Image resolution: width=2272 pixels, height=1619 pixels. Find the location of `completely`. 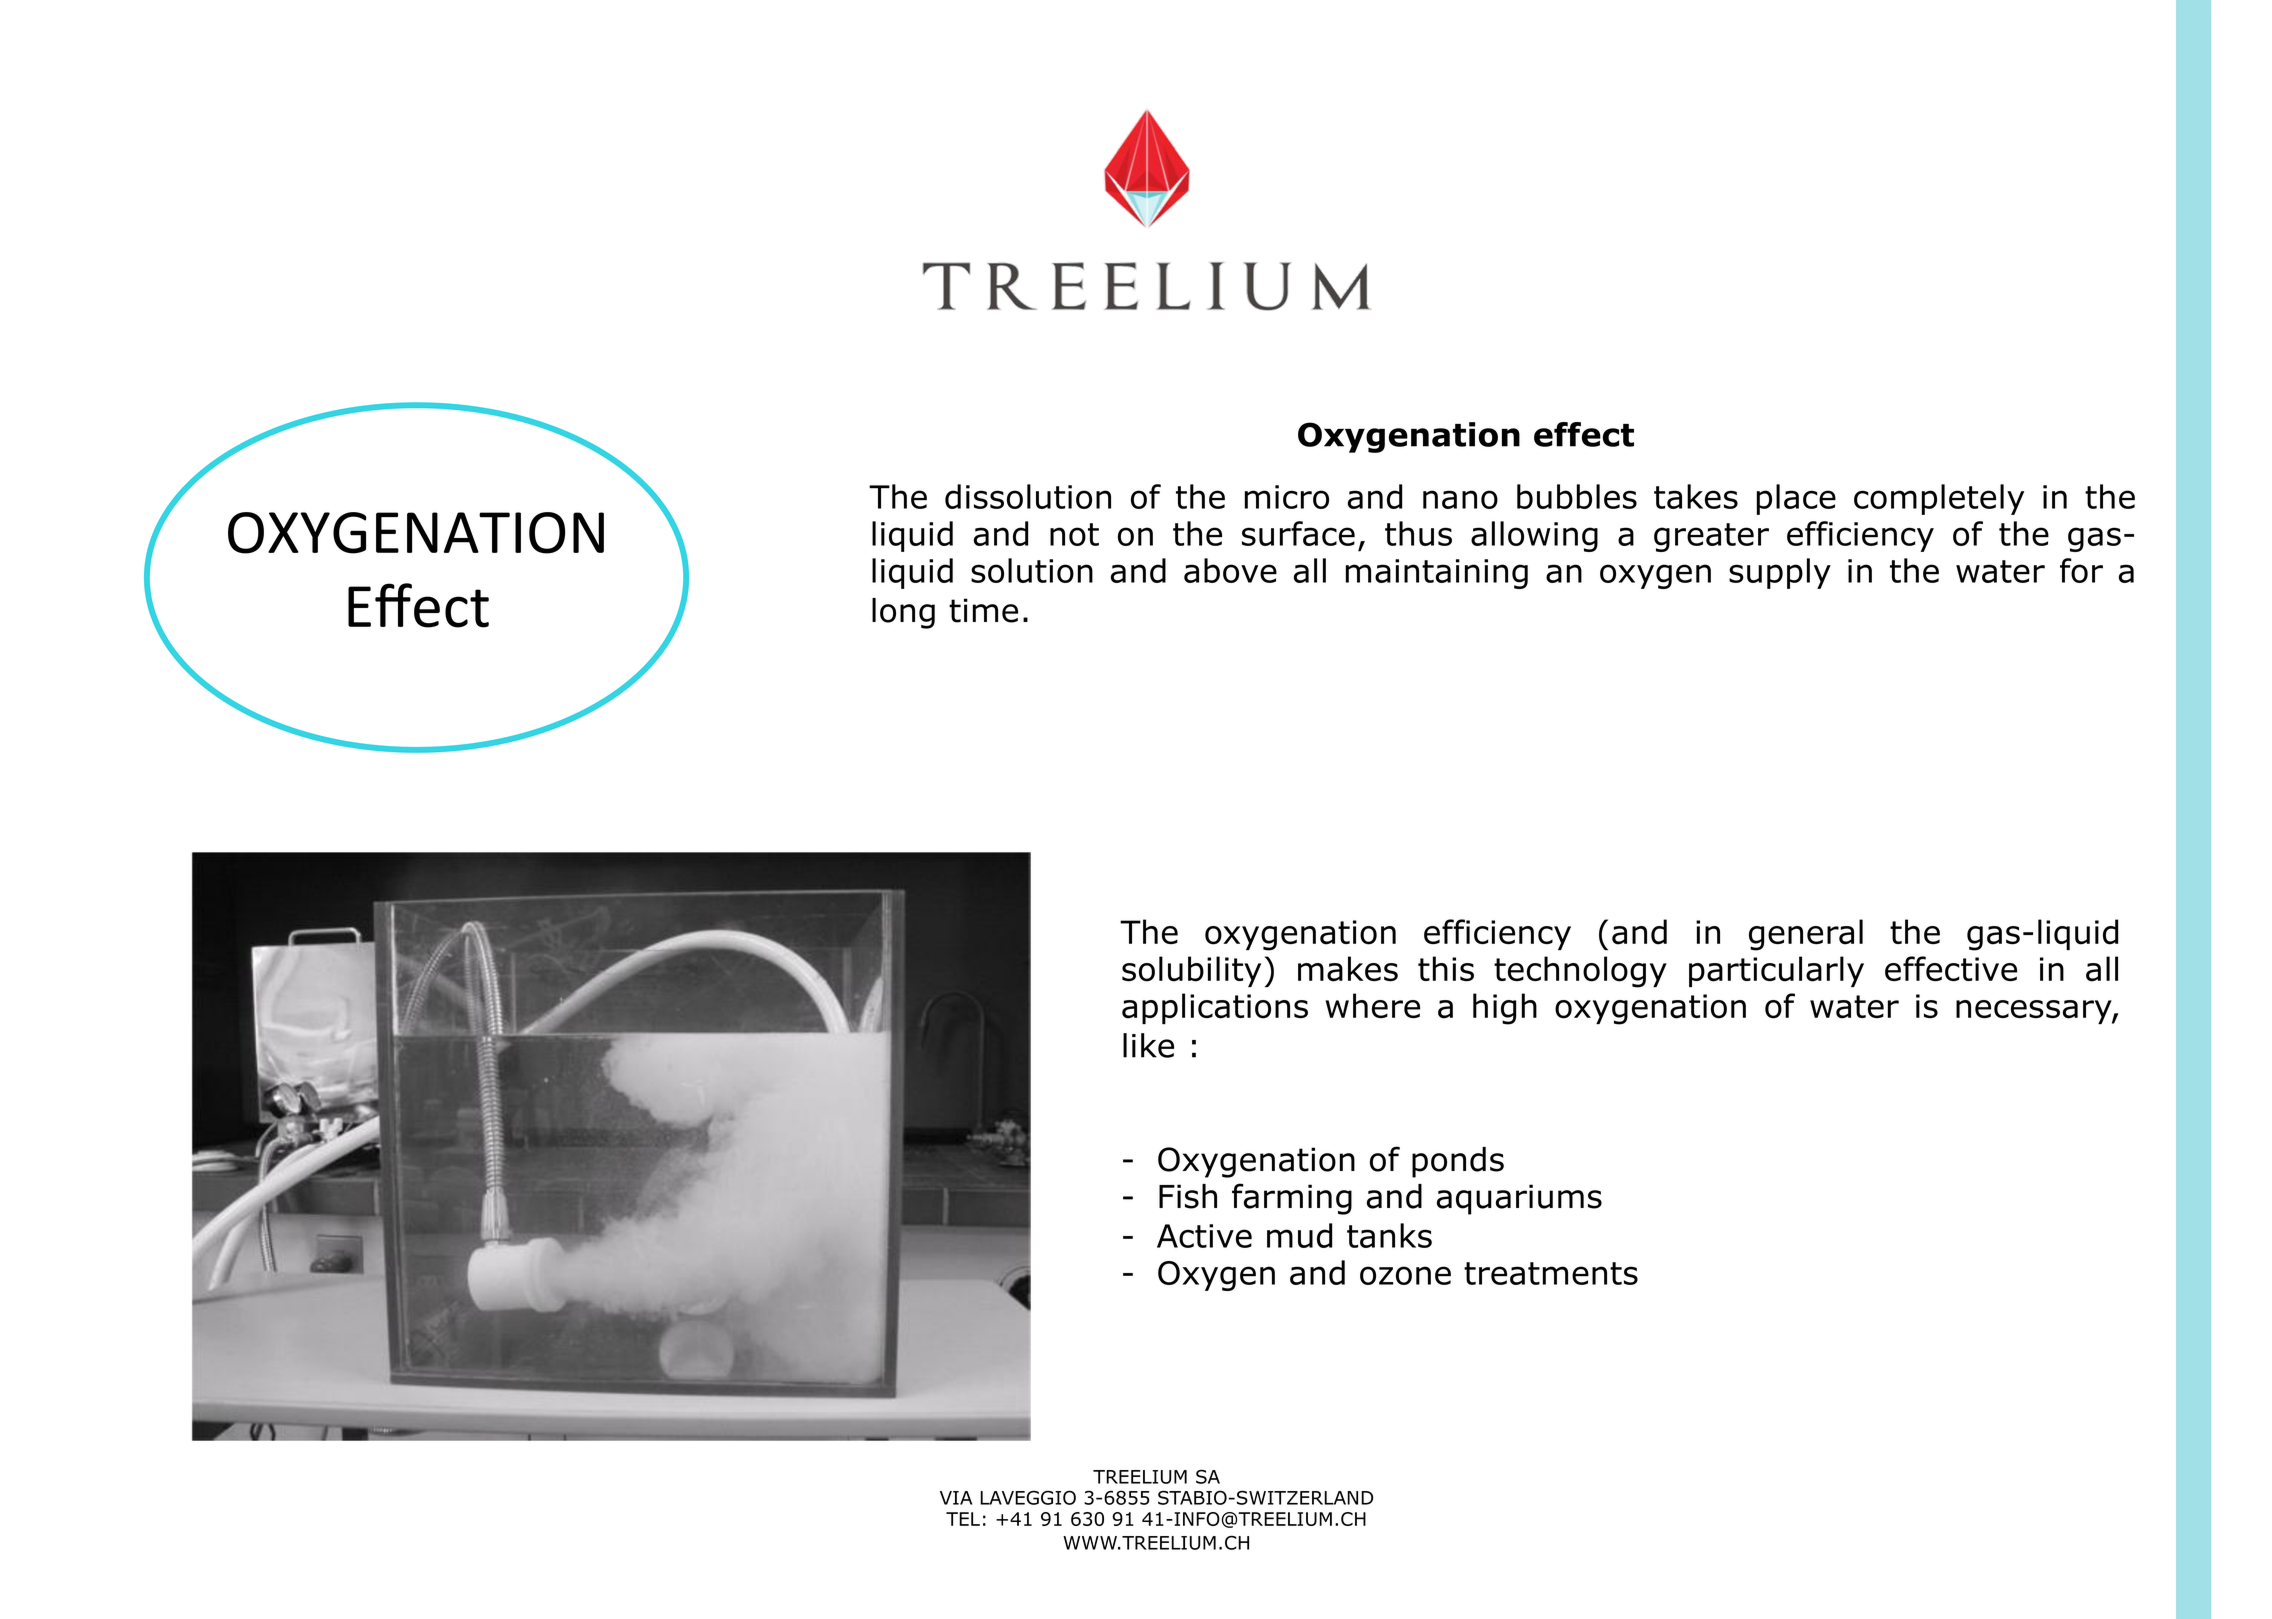

completely is located at coordinates (1939, 499).
